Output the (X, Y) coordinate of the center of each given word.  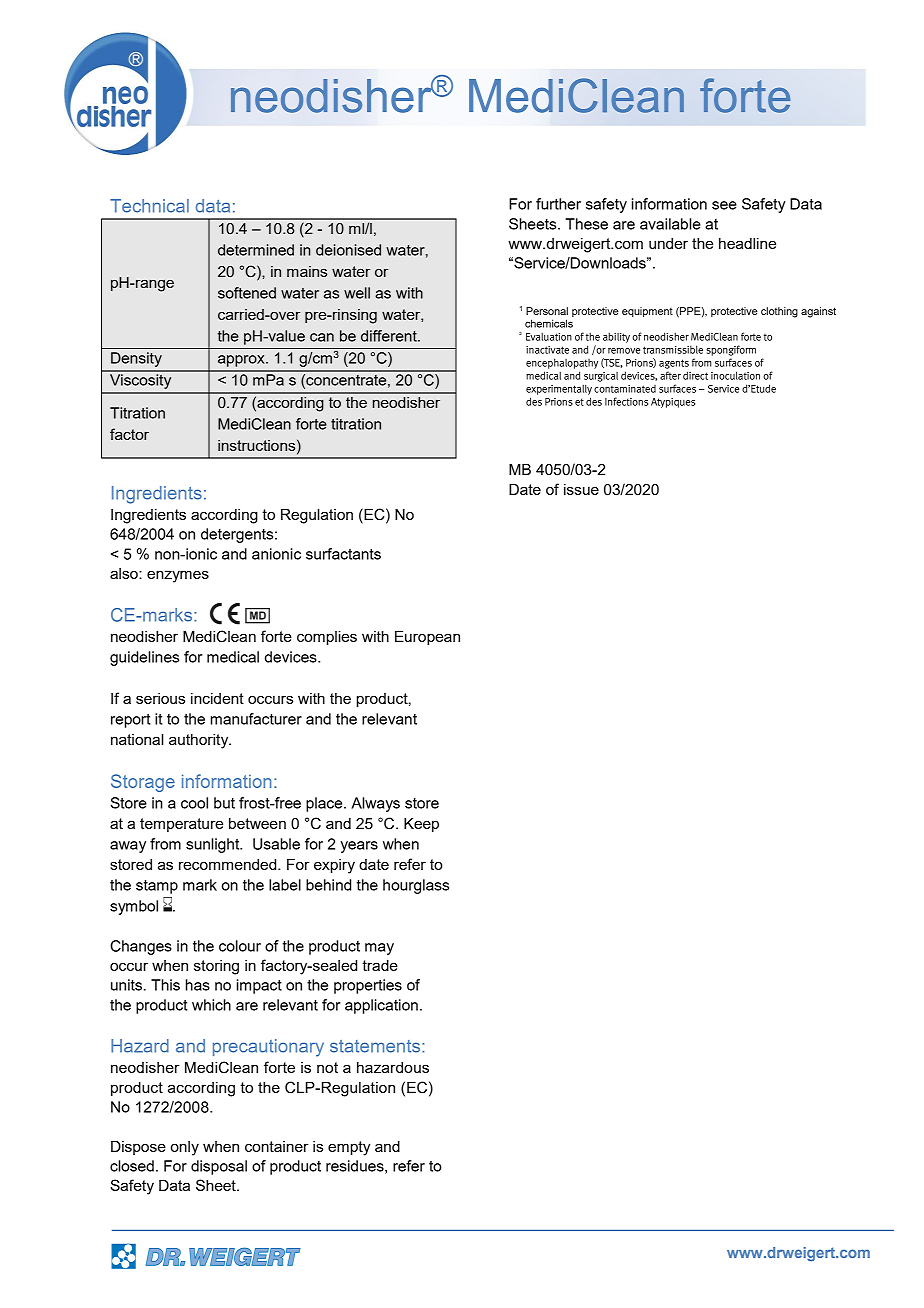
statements (376, 1046)
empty (349, 1148)
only (185, 1148)
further (558, 204)
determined (256, 250)
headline (747, 243)
